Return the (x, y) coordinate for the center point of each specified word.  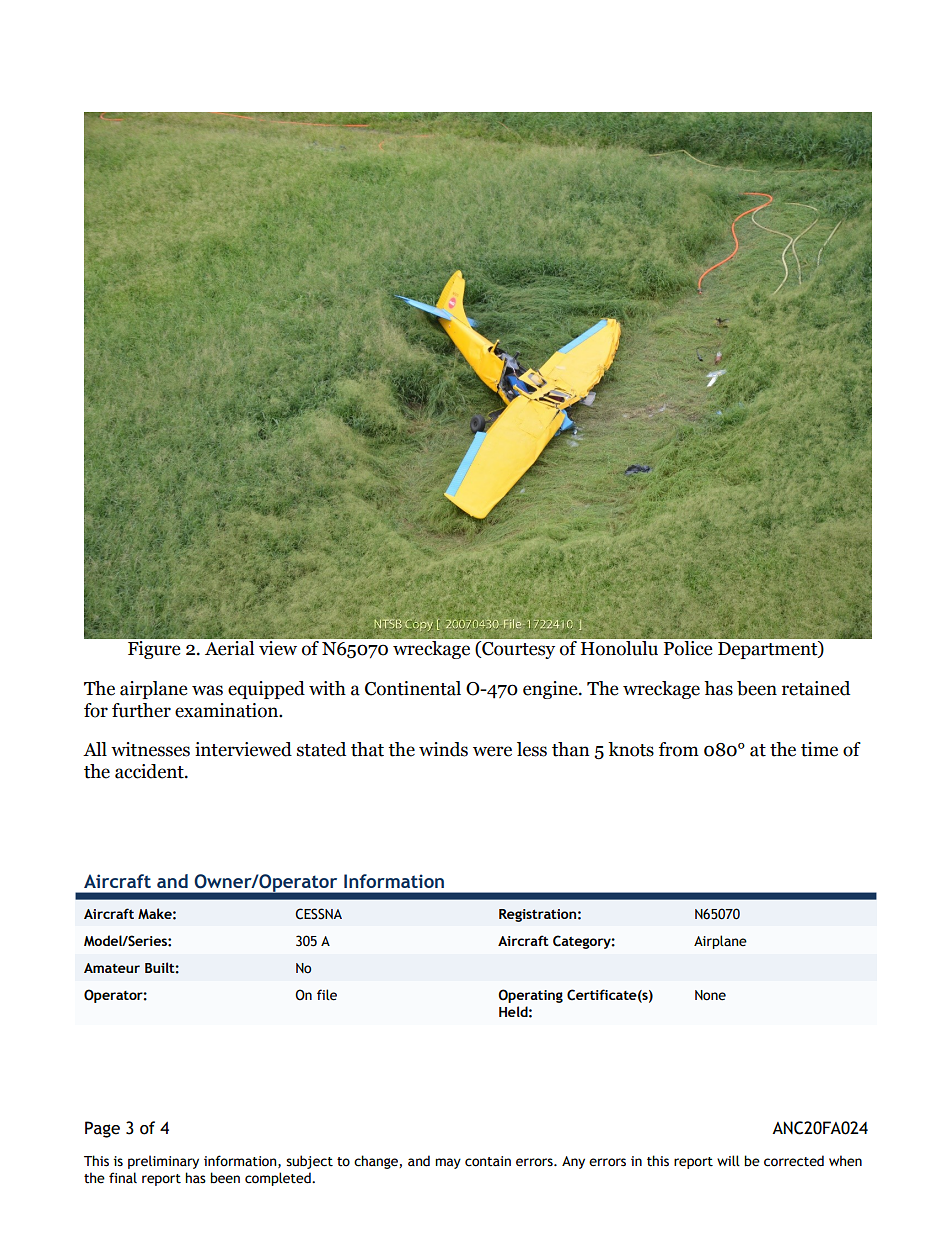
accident (150, 771)
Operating (530, 996)
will (728, 1160)
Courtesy (517, 650)
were (492, 751)
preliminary (163, 1162)
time (819, 749)
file (327, 995)
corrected (794, 1161)
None (710, 995)
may (448, 1163)
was (207, 690)
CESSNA (318, 914)
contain (488, 1161)
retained (816, 688)
